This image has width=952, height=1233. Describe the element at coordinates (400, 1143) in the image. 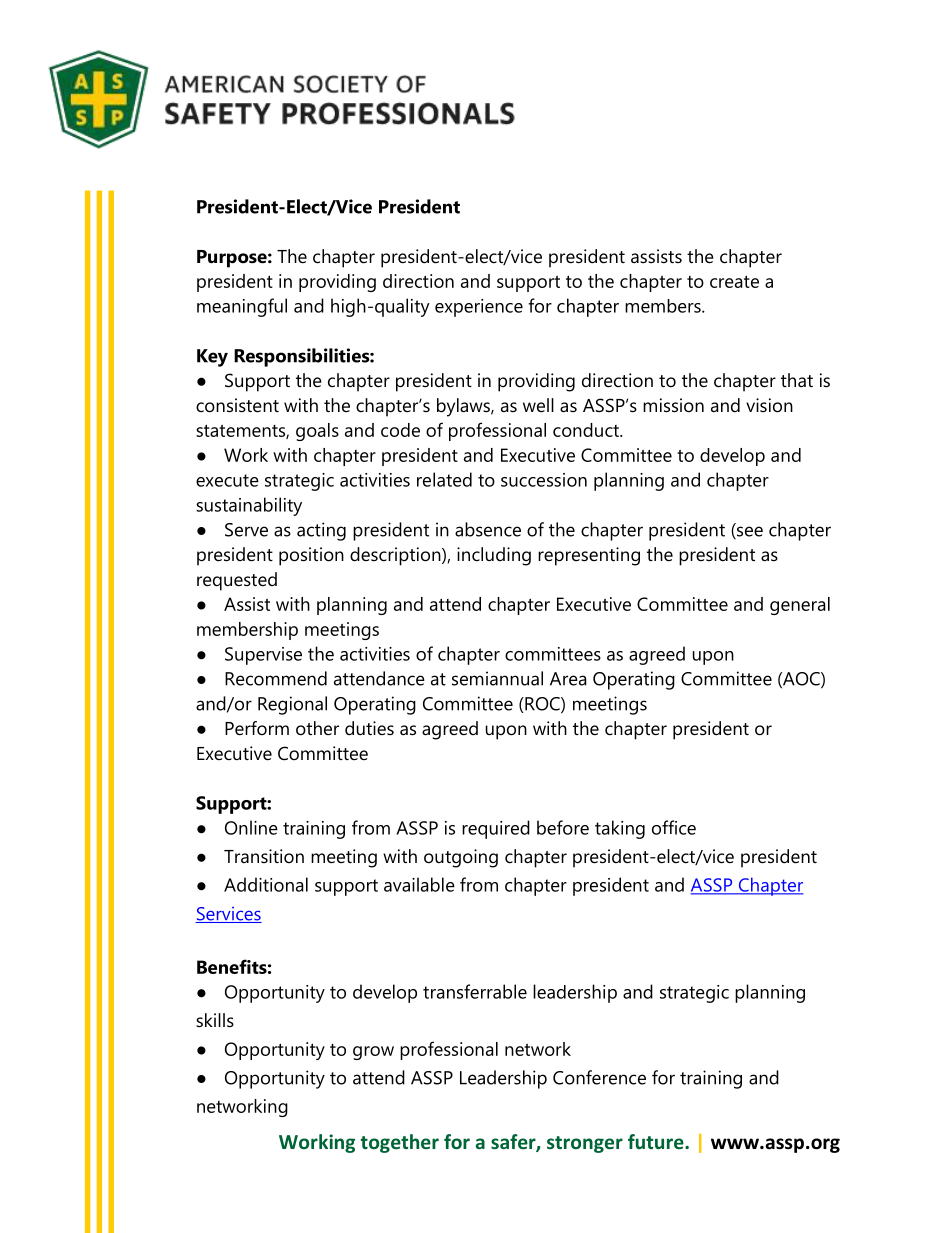

I see `together` at that location.
